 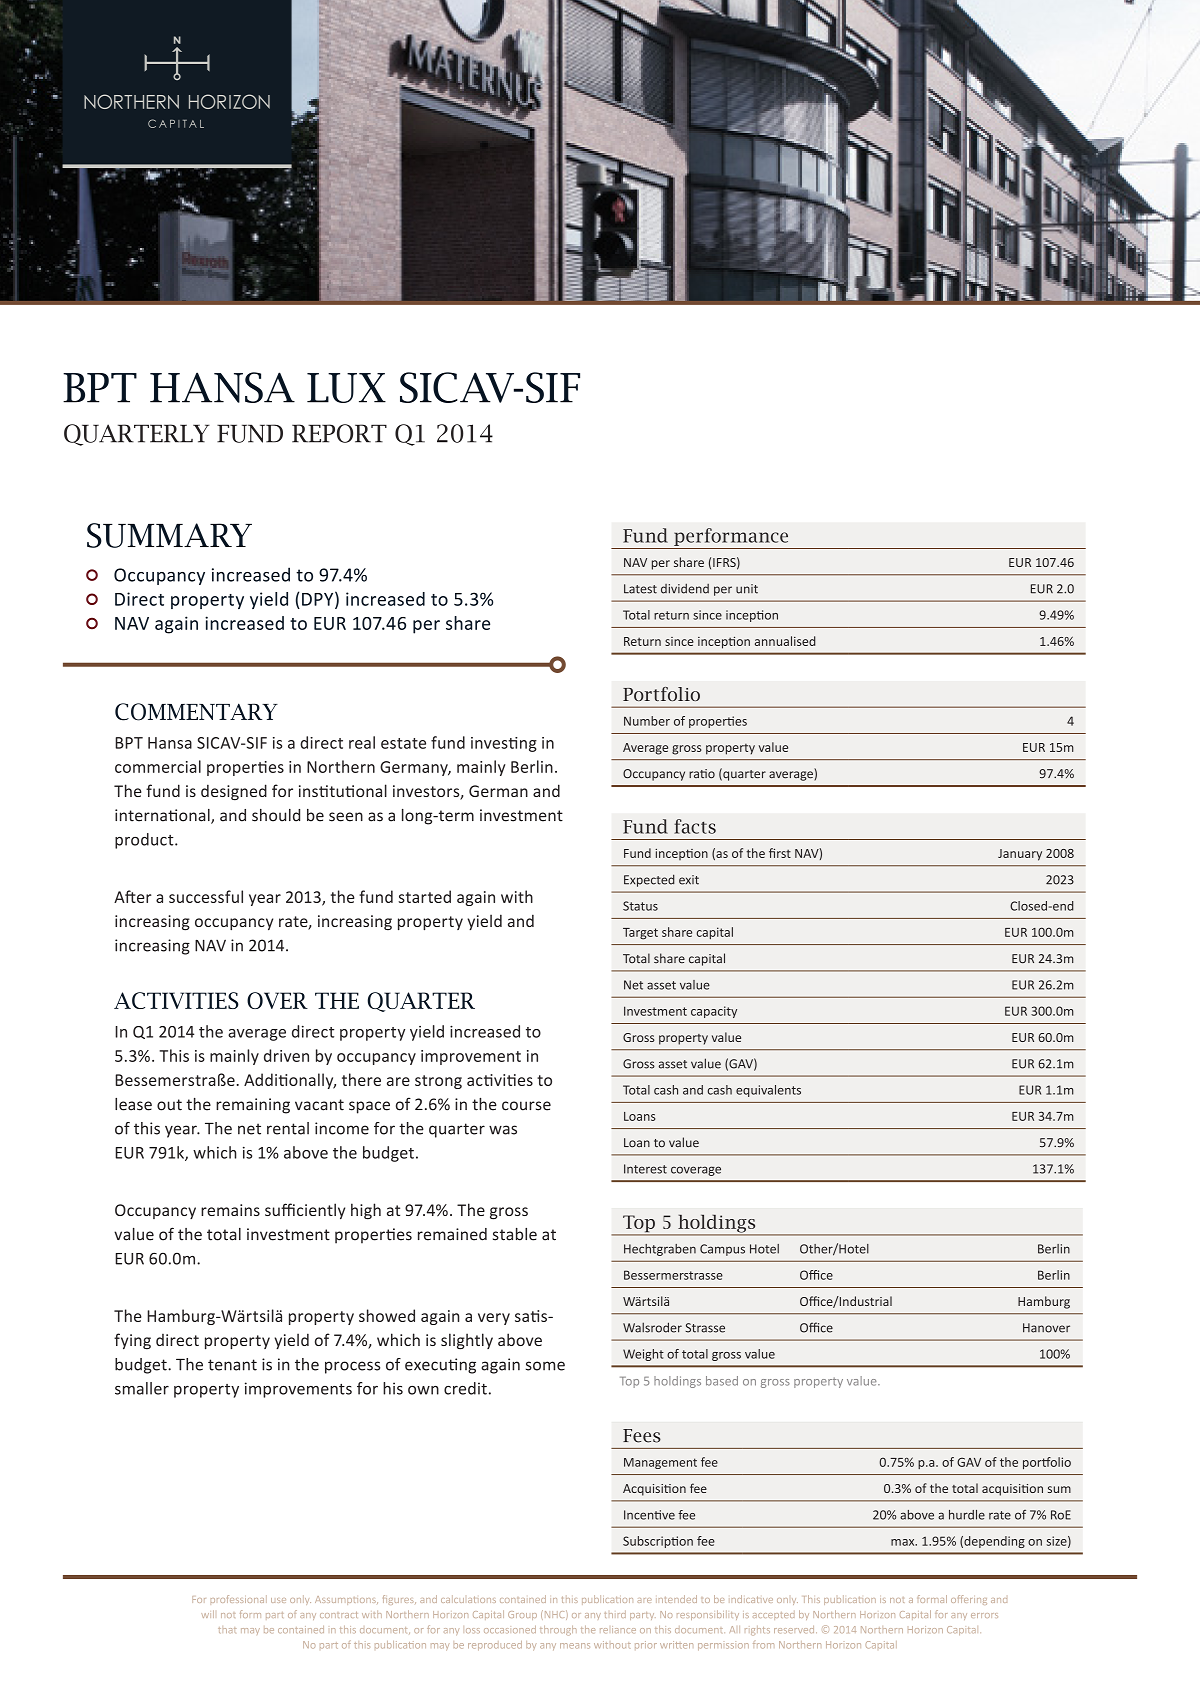 What do you see at coordinates (346, 388) in the document?
I see `Lux` at bounding box center [346, 388].
